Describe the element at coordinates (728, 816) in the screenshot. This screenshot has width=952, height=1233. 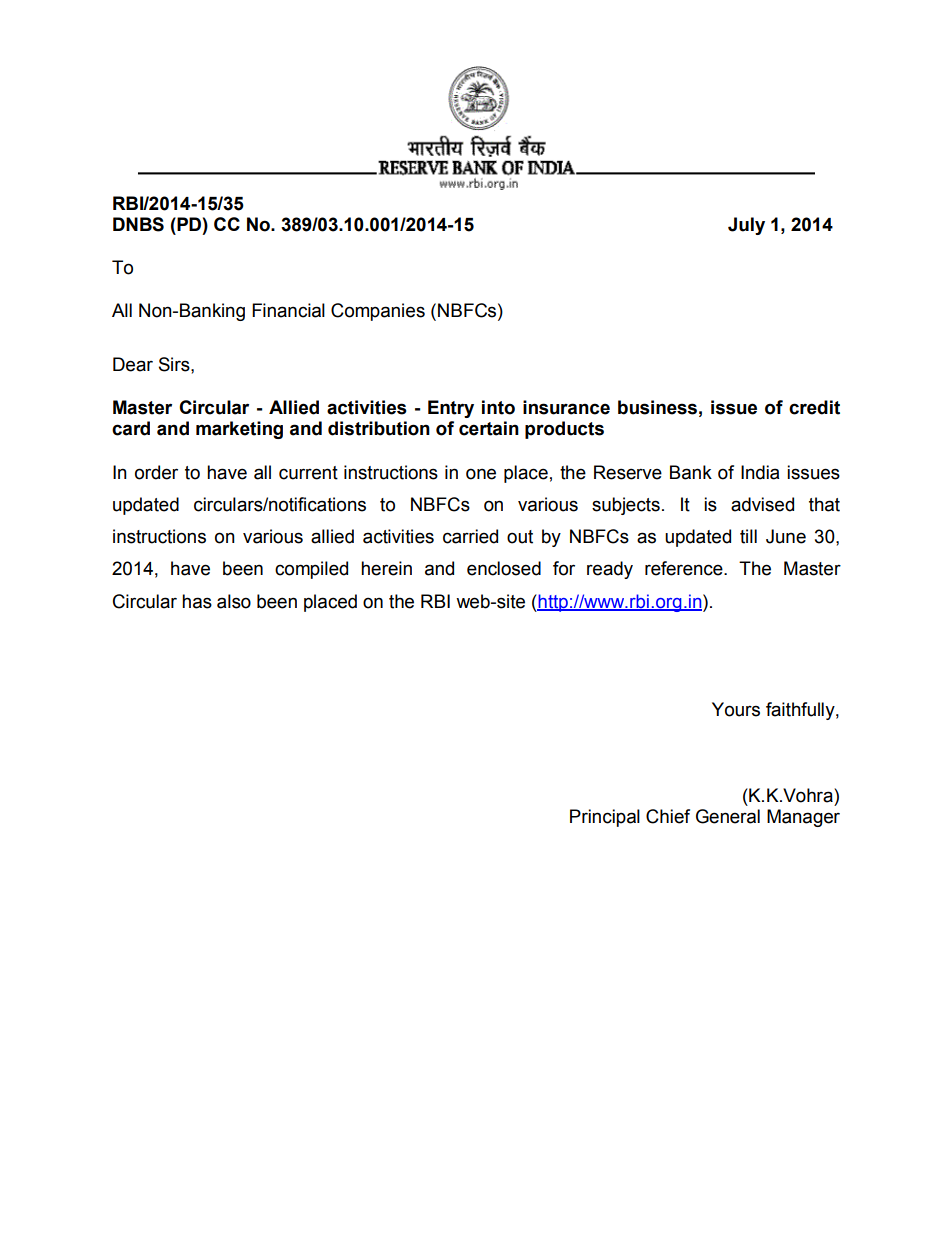
I see `General` at that location.
